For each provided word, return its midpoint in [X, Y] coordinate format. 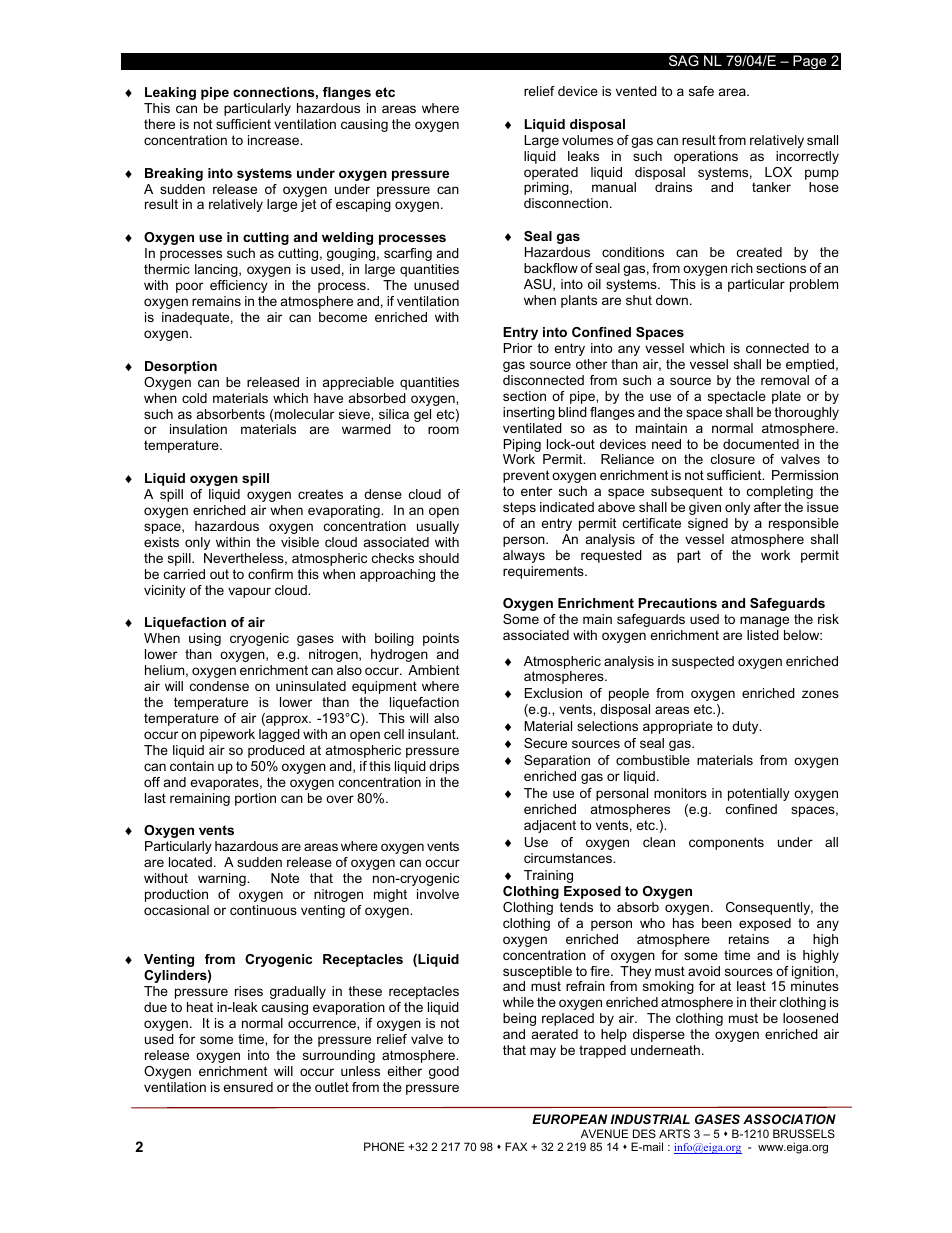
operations [706, 157]
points [441, 639]
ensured [248, 1087]
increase [275, 140]
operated [551, 173]
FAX [516, 1146]
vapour [249, 592]
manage [764, 621]
